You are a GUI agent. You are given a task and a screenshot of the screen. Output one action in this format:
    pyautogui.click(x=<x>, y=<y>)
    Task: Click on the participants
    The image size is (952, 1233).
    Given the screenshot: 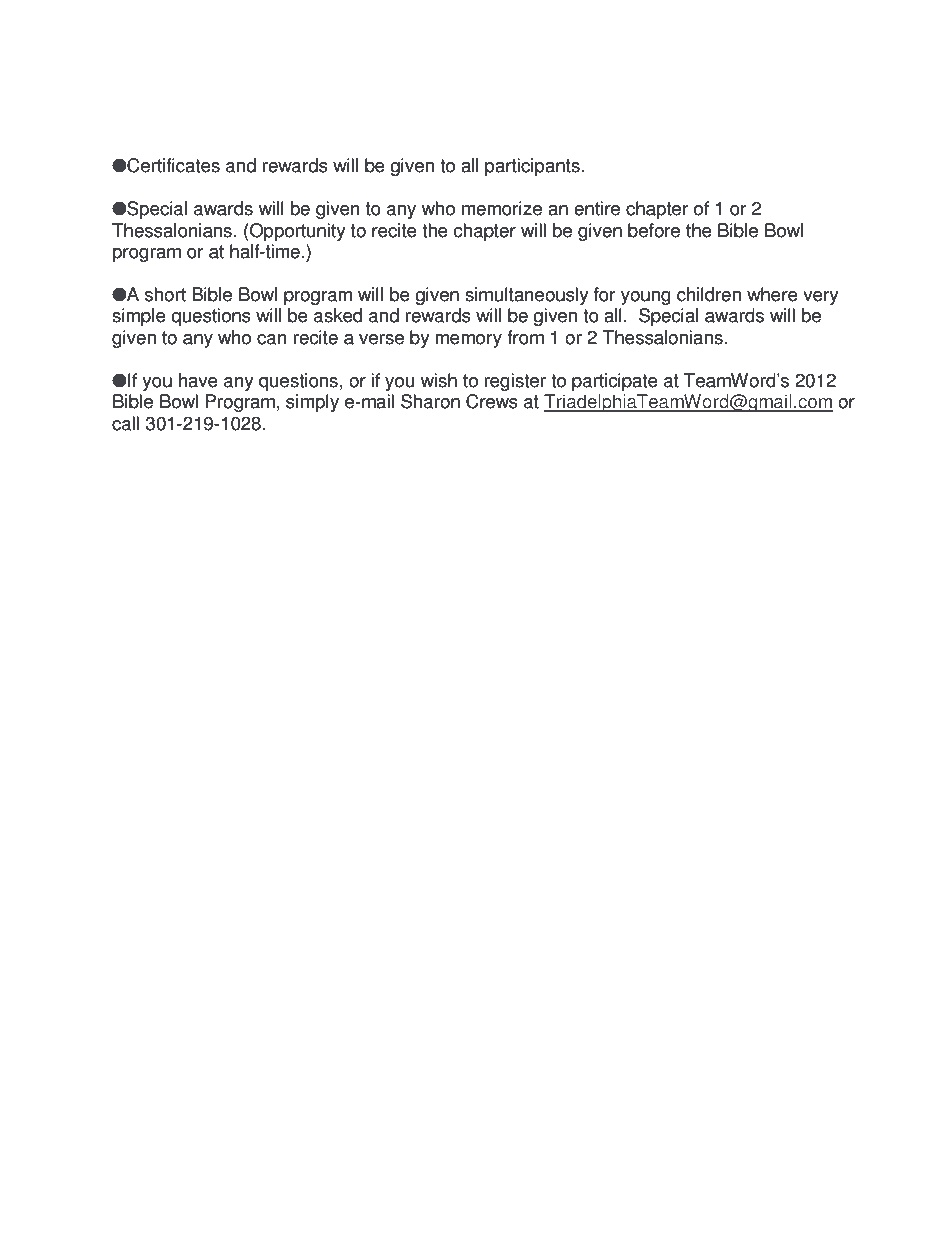 What is the action you would take?
    pyautogui.click(x=532, y=167)
